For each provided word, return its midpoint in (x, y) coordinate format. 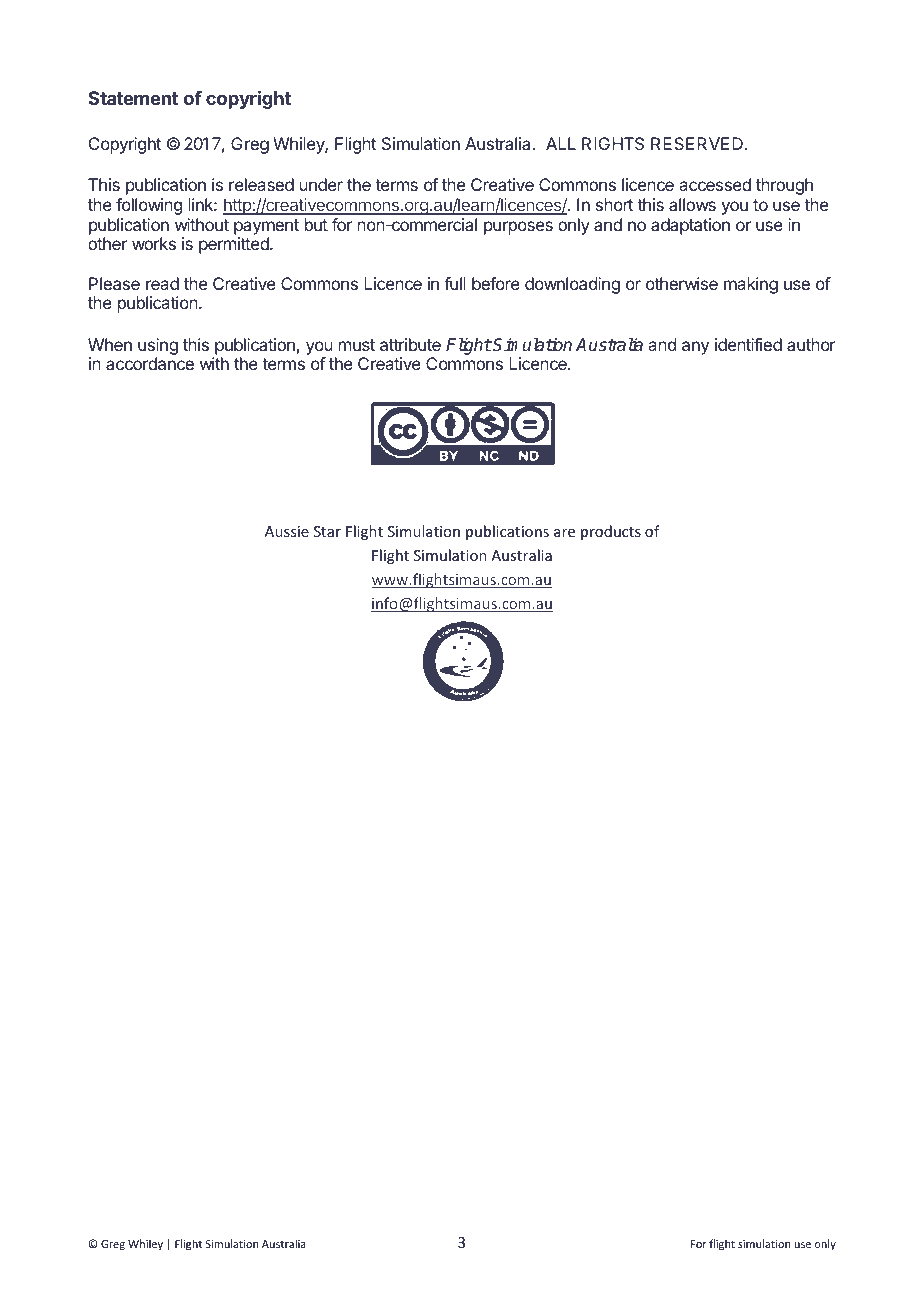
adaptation (690, 226)
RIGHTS (613, 143)
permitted (235, 245)
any (695, 348)
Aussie (287, 531)
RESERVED (697, 143)
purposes (518, 228)
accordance (150, 363)
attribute (410, 344)
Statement (133, 98)
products (611, 532)
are (564, 533)
